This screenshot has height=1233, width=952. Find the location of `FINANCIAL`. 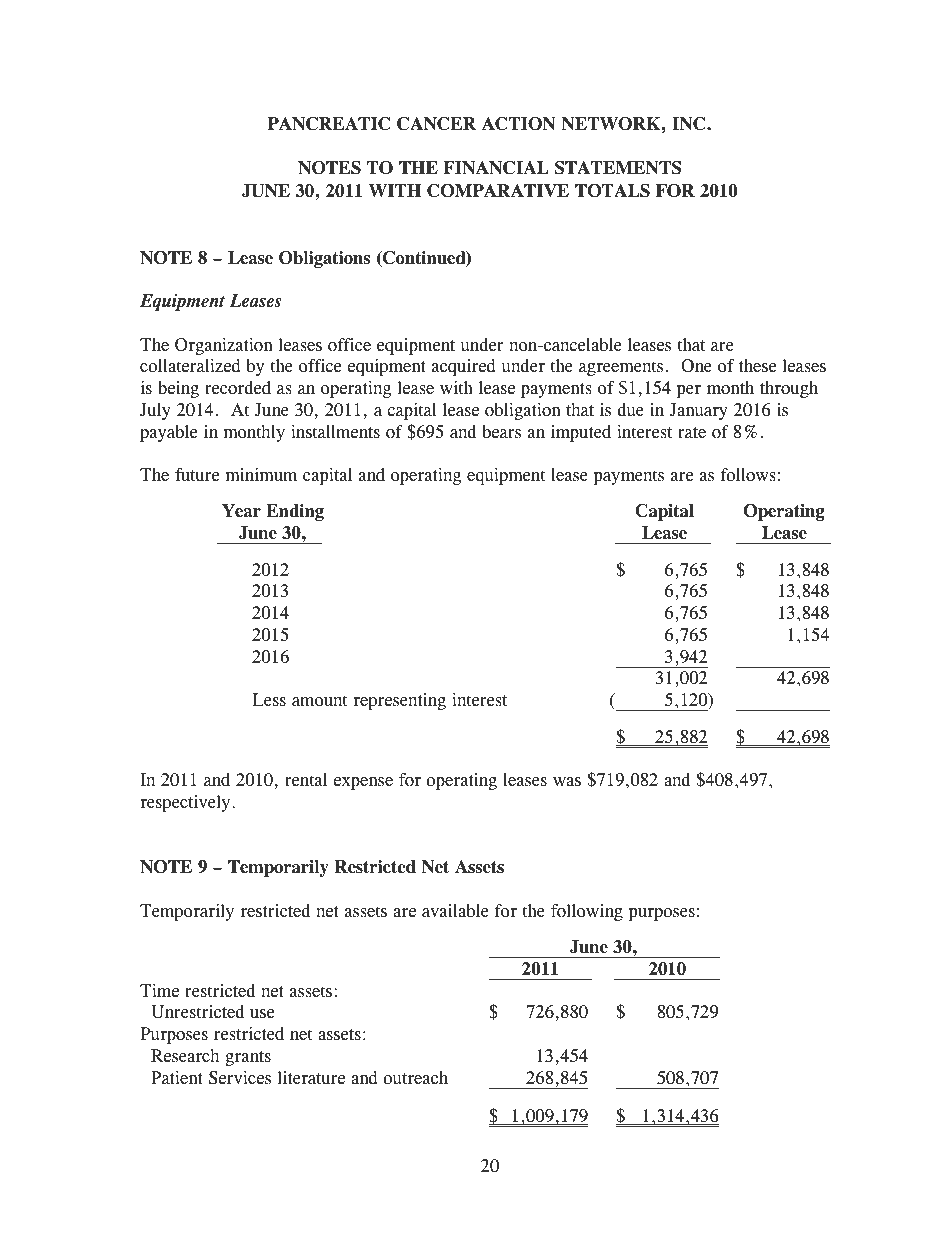

FINANCIAL is located at coordinates (496, 168).
